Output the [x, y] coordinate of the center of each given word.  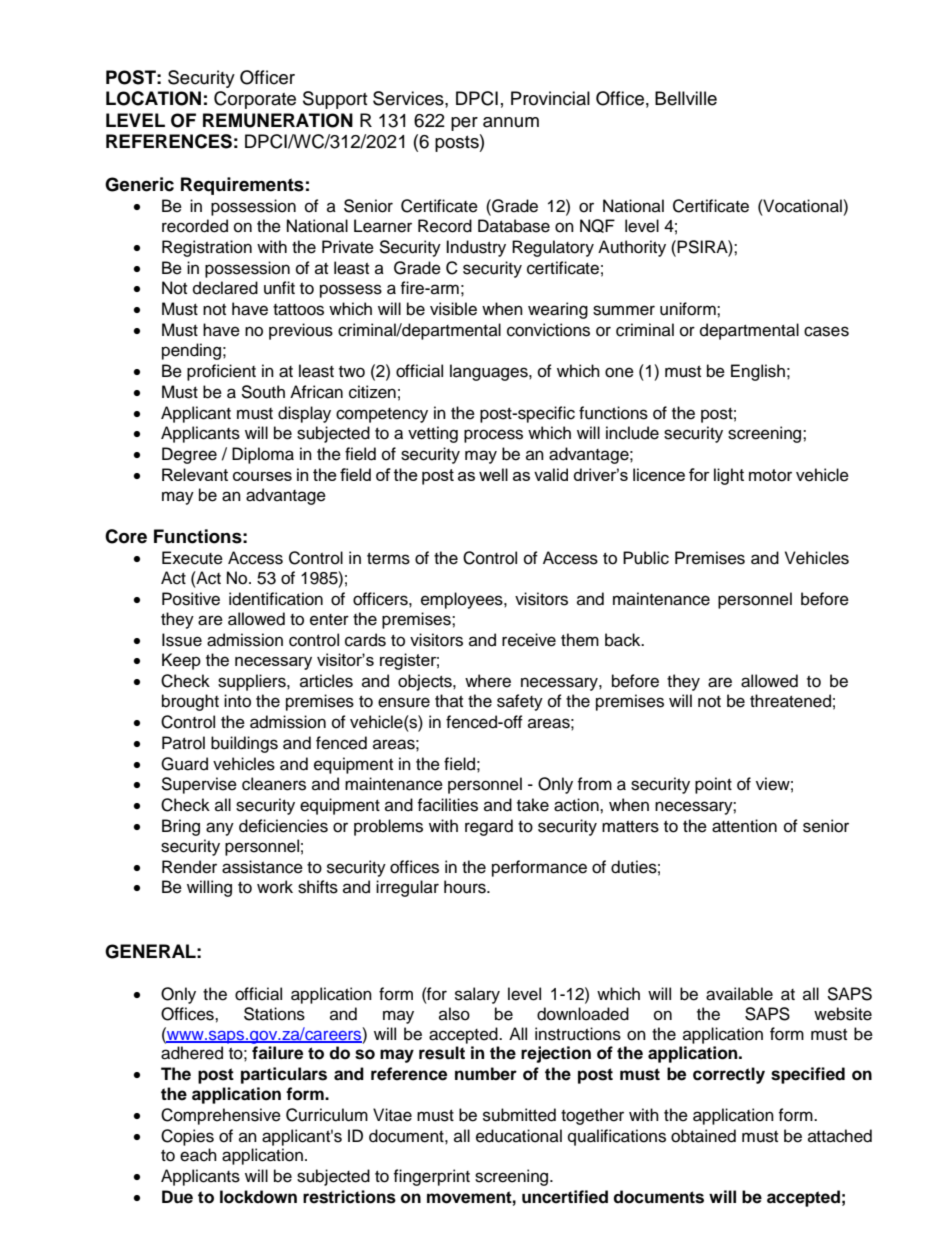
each [198, 1155]
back [624, 640]
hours [466, 887]
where [488, 681]
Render [189, 867]
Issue [182, 640]
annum [511, 122]
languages [490, 372]
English [758, 372]
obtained [703, 1136]
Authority [632, 248]
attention [744, 826]
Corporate [255, 100]
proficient [221, 372]
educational [519, 1136]
